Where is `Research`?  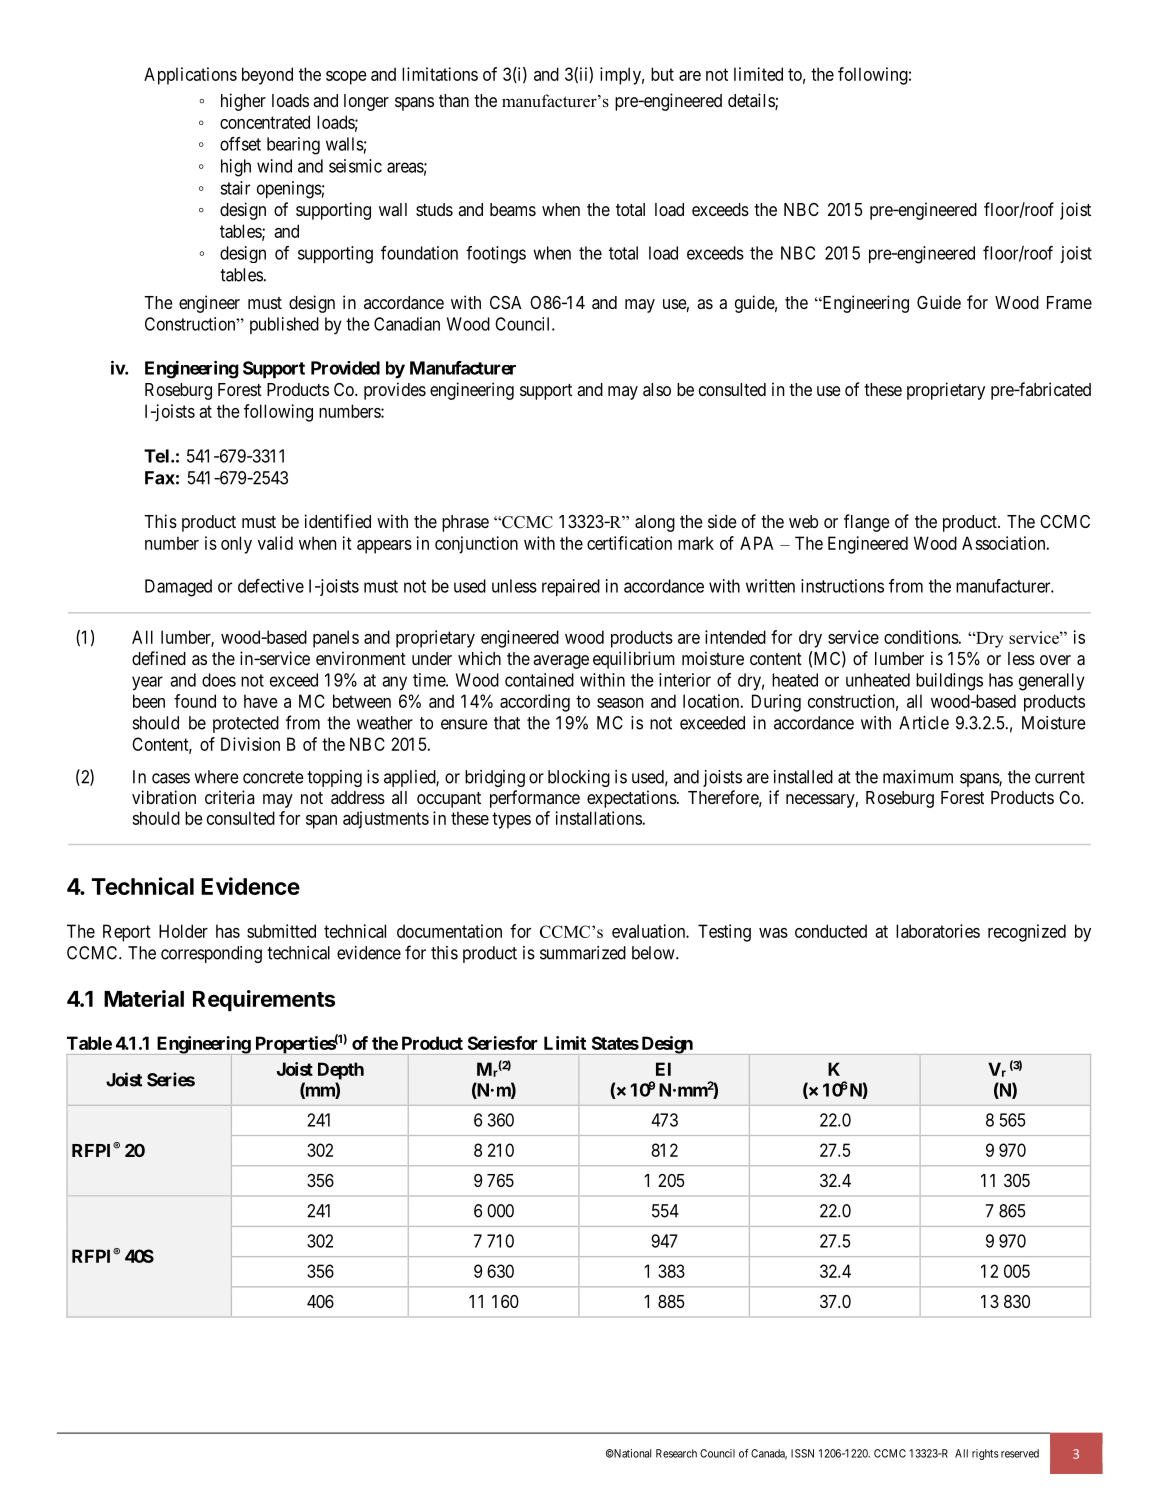
Research is located at coordinates (676, 1453).
